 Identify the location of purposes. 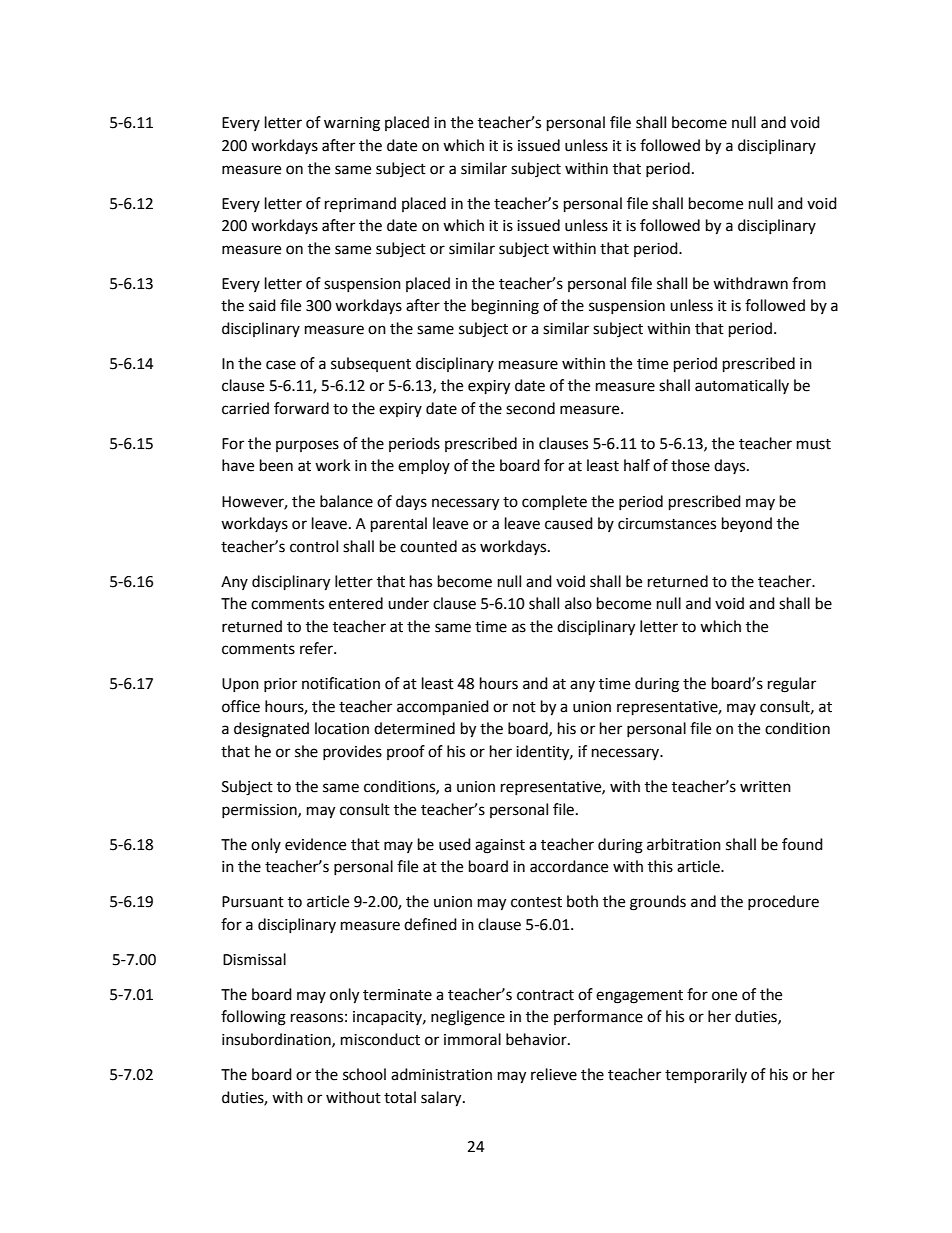
(307, 446).
